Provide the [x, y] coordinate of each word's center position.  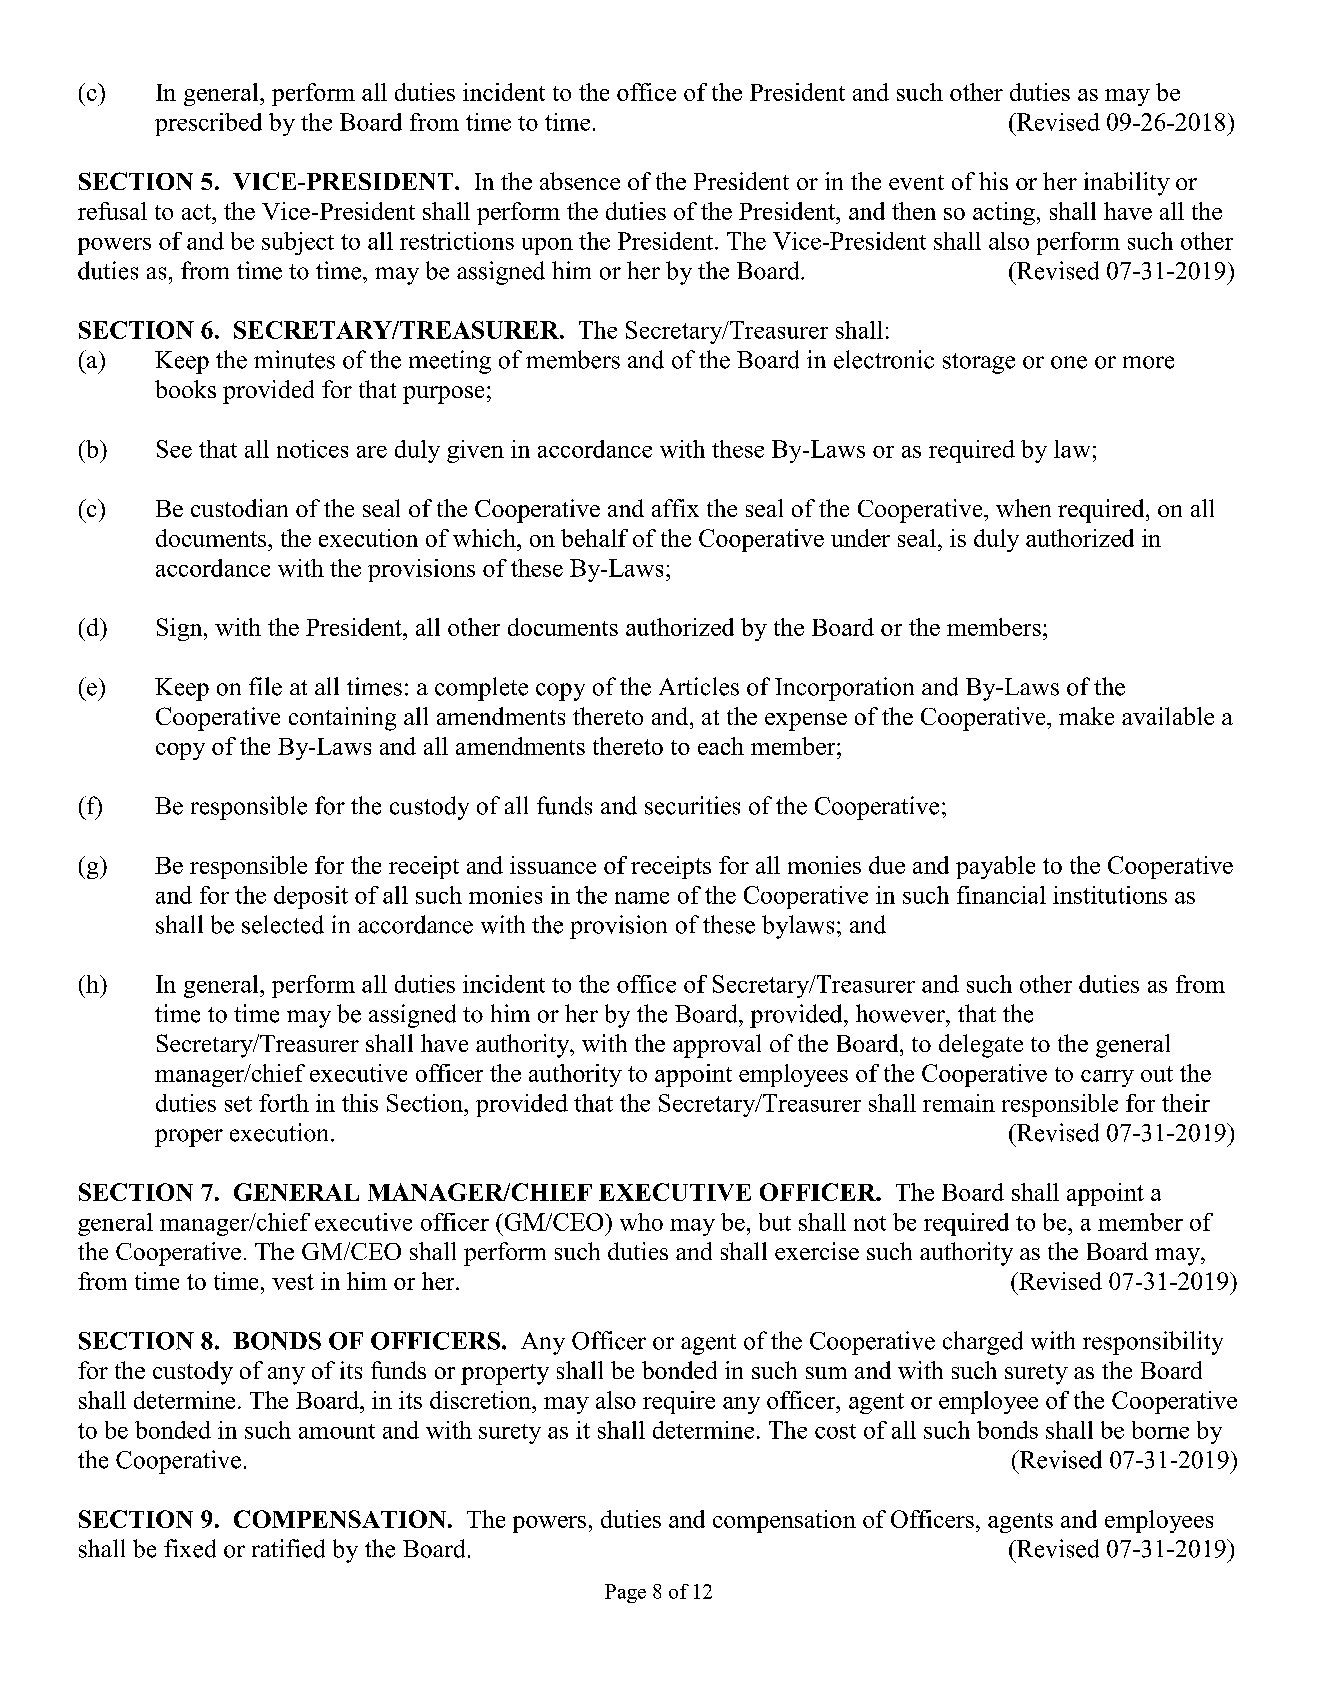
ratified [288, 1548]
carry [1107, 1078]
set [238, 1104]
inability [1127, 184]
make [1086, 716]
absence [580, 181]
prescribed [208, 124]
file [265, 686]
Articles [699, 686]
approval [717, 1046]
